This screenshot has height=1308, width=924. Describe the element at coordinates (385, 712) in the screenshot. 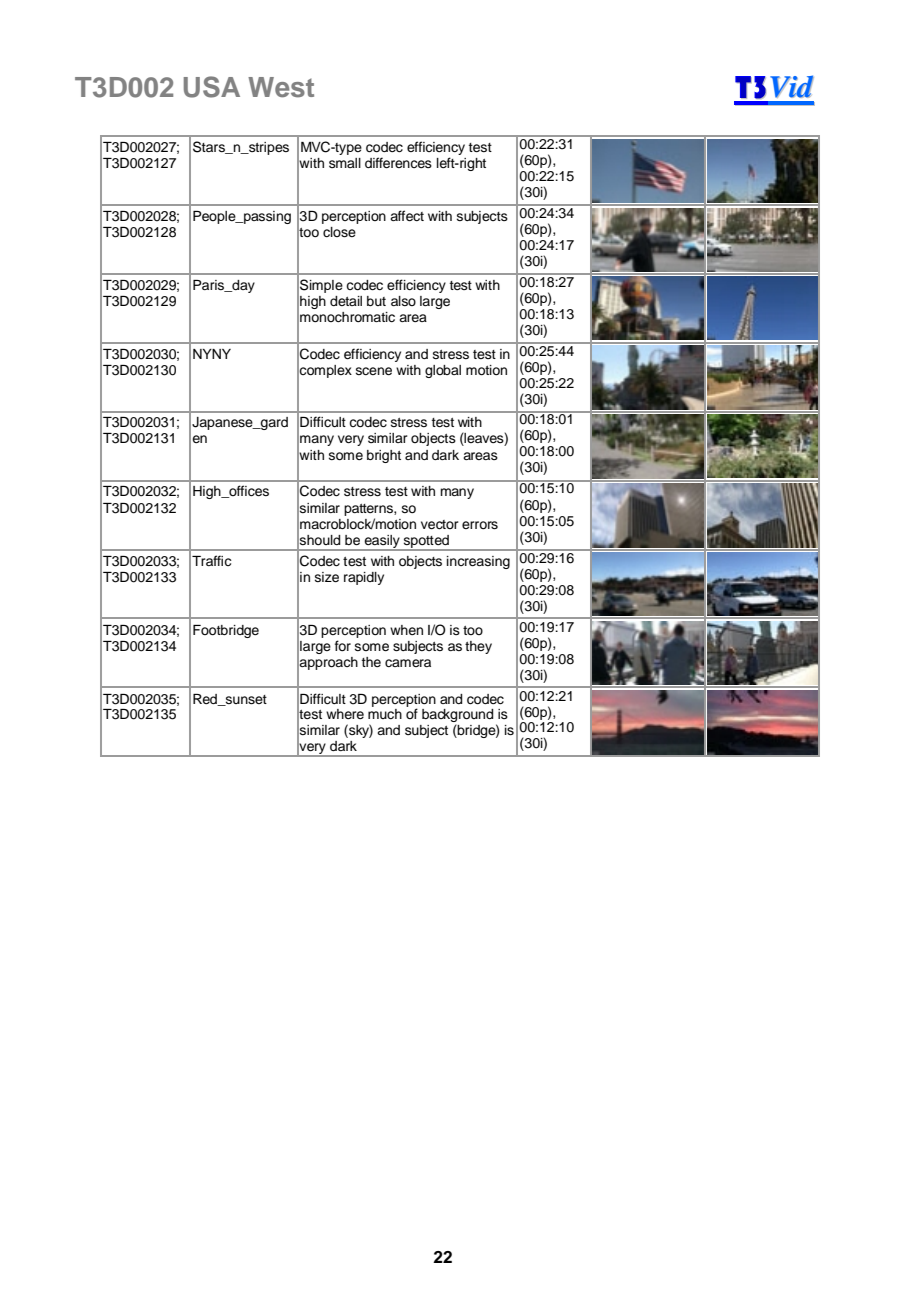

I see `much` at that location.
